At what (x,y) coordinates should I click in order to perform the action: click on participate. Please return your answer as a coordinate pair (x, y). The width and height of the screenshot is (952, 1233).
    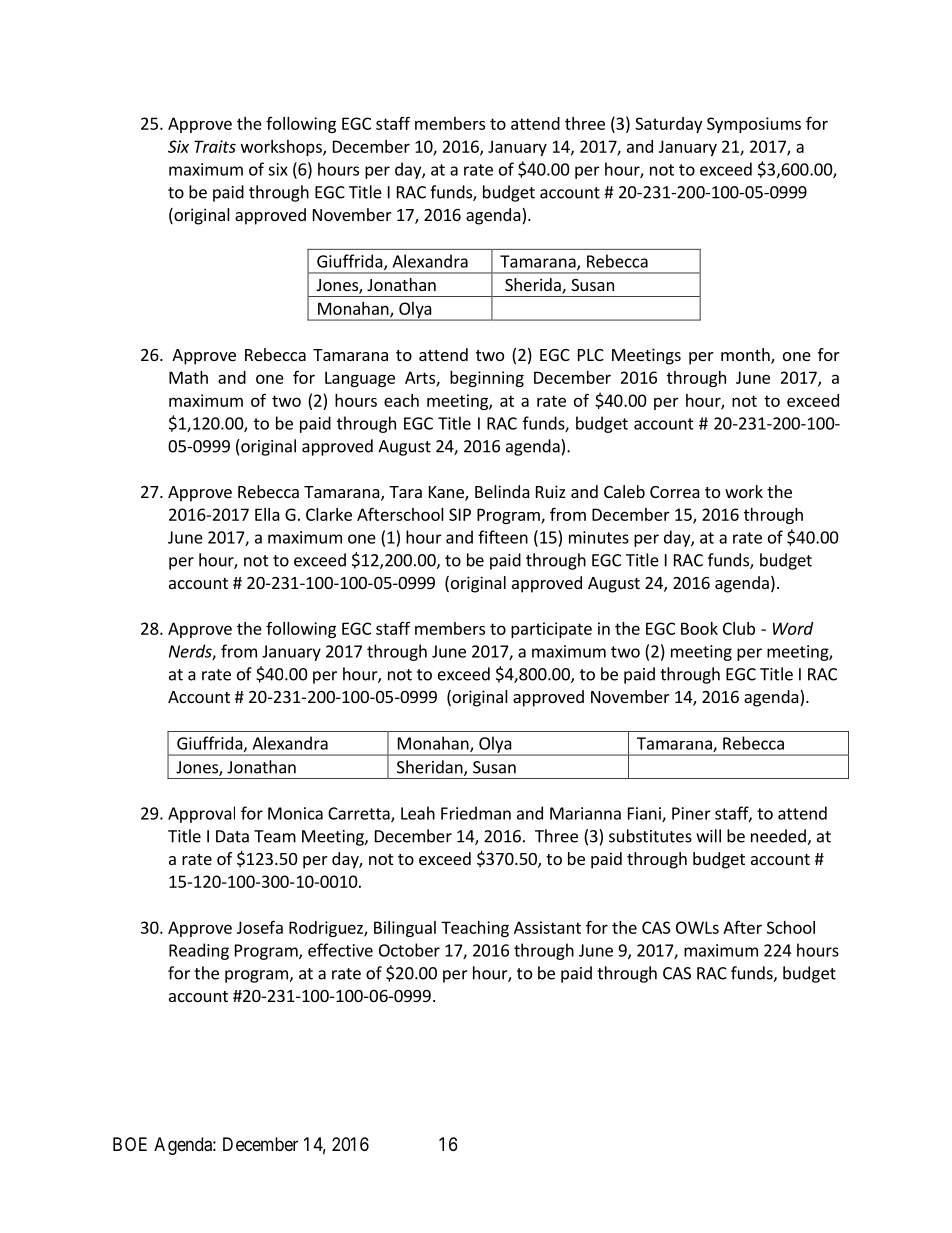
    Looking at the image, I should click on (551, 630).
